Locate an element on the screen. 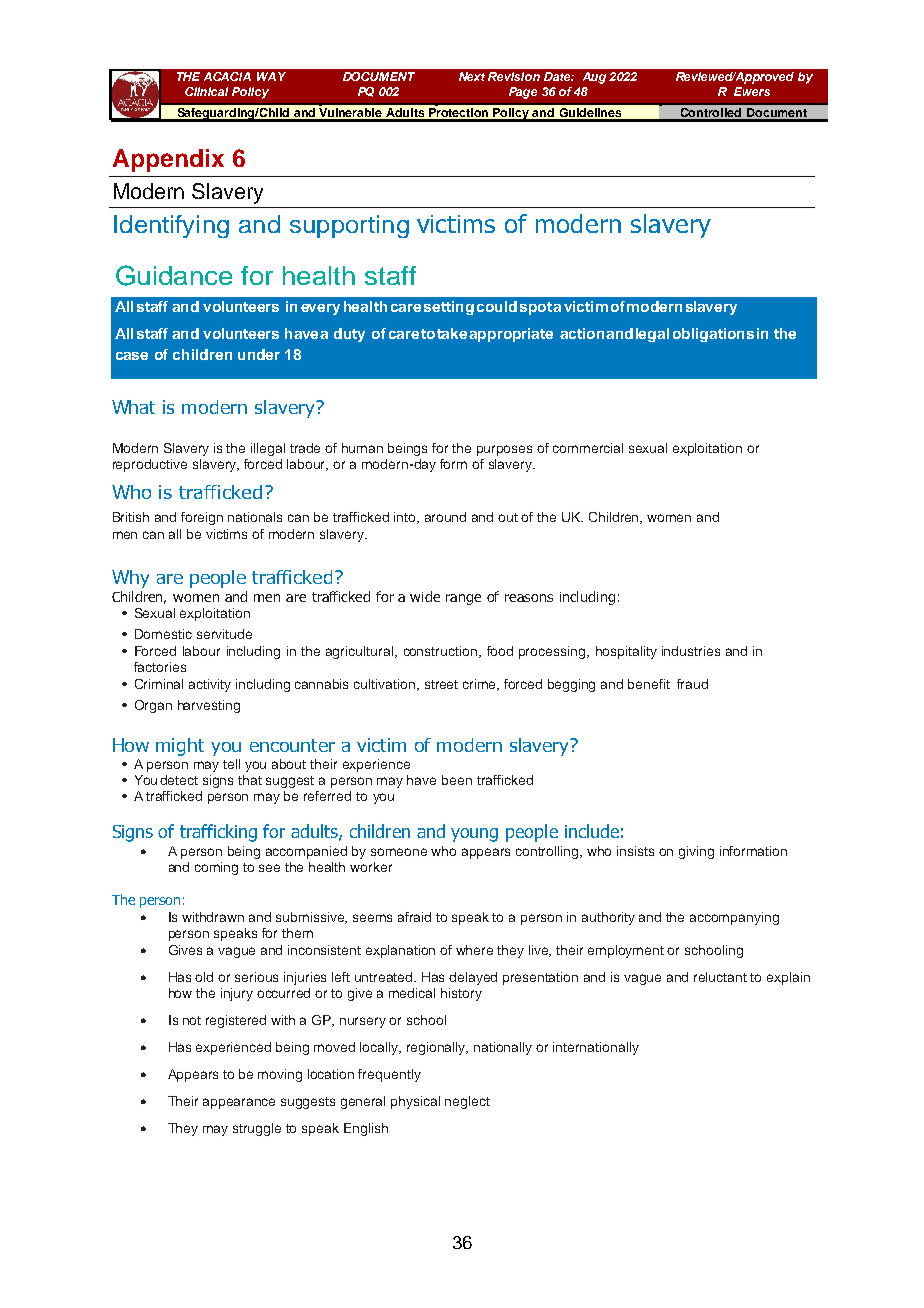  commercial is located at coordinates (588, 448).
